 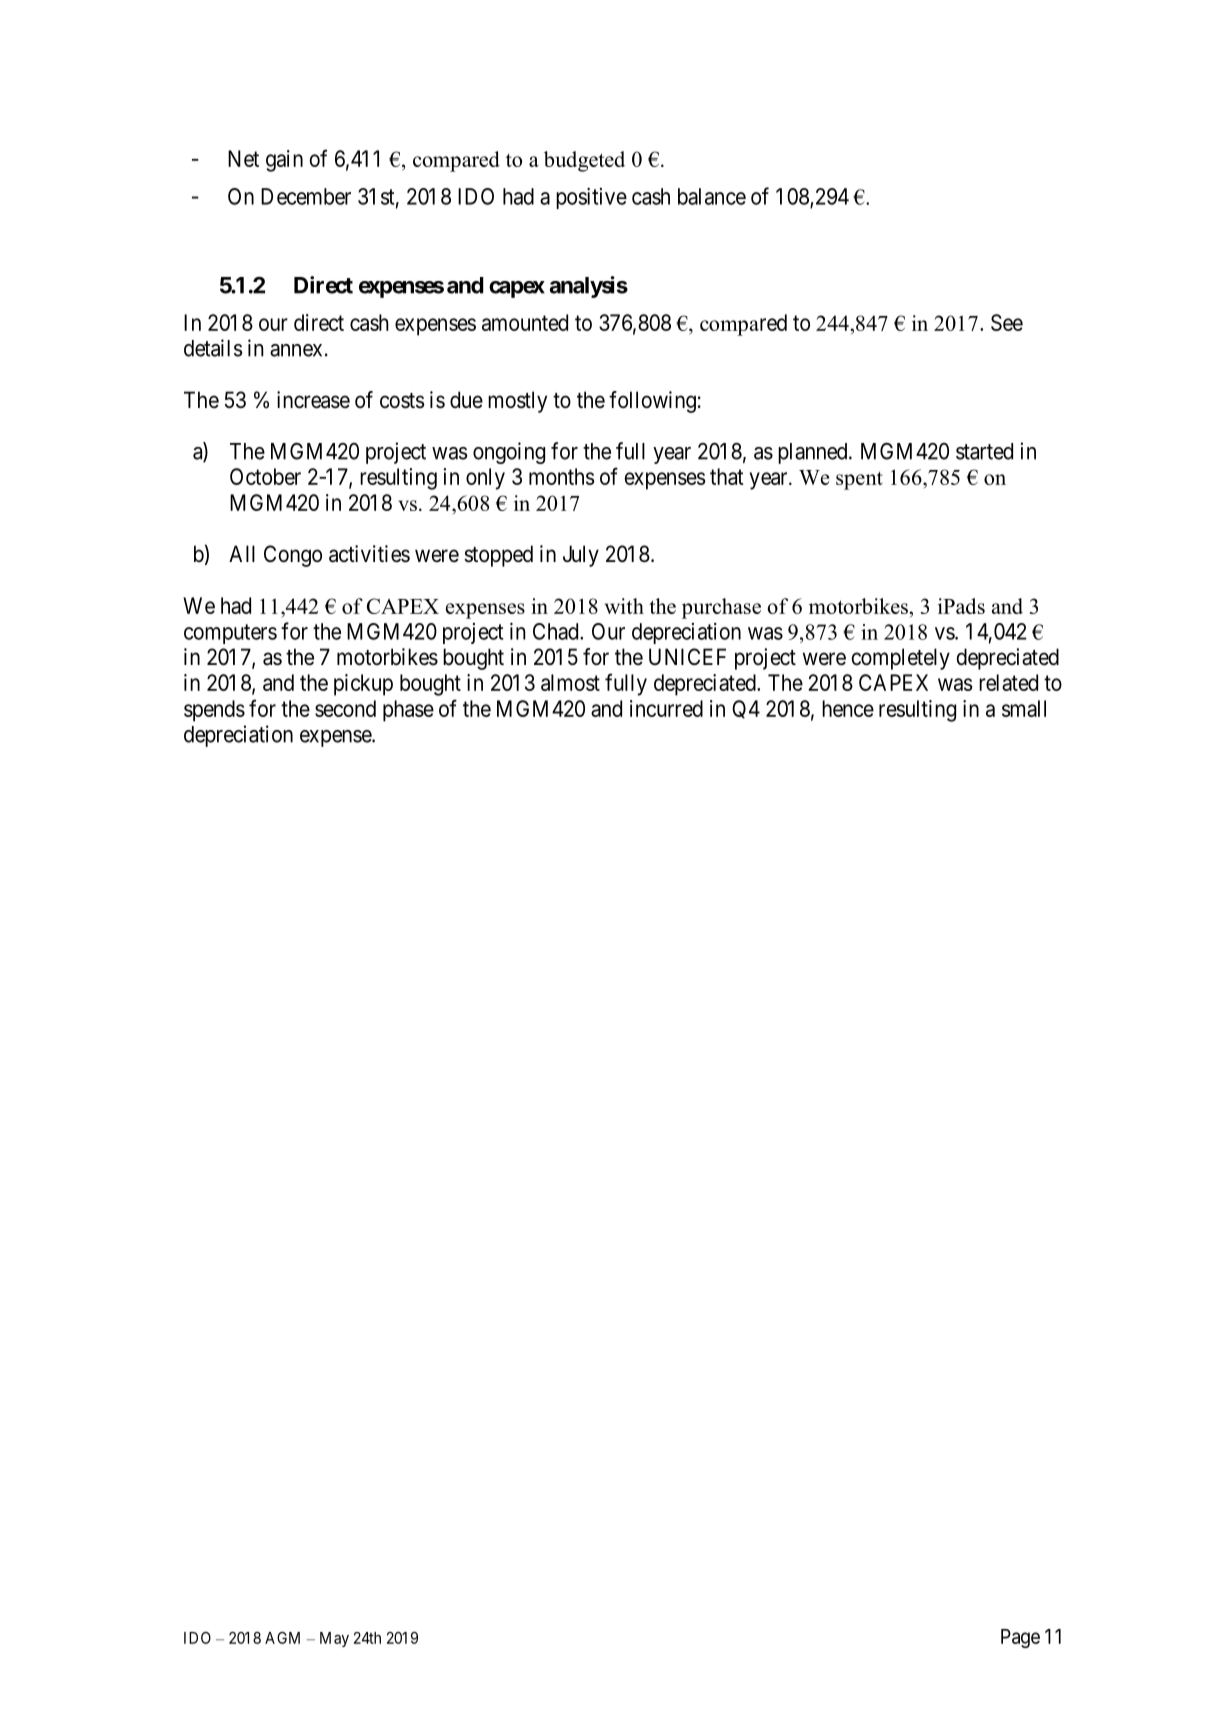 What do you see at coordinates (591, 198) in the document?
I see `positive` at bounding box center [591, 198].
